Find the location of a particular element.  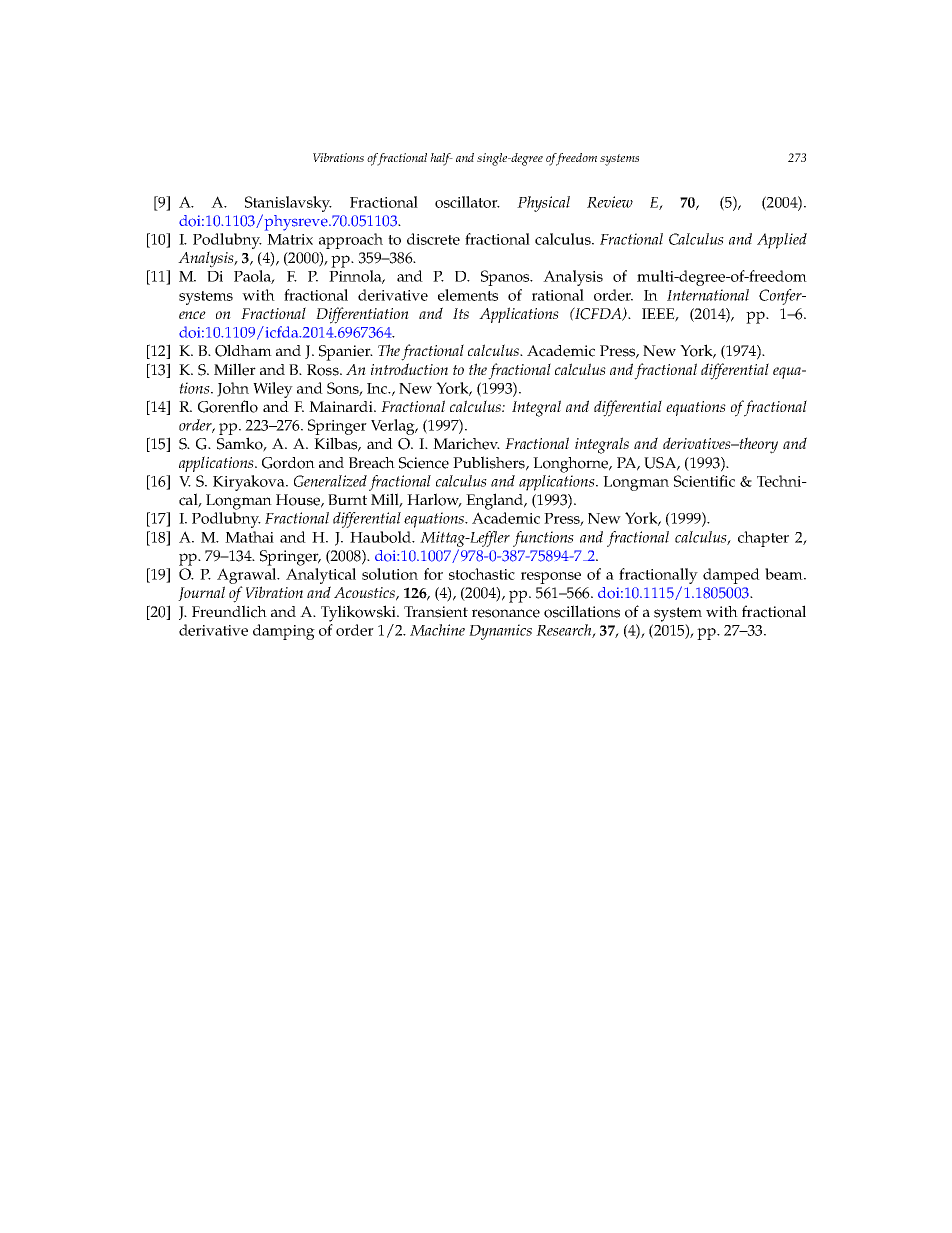

International is located at coordinates (708, 295).
